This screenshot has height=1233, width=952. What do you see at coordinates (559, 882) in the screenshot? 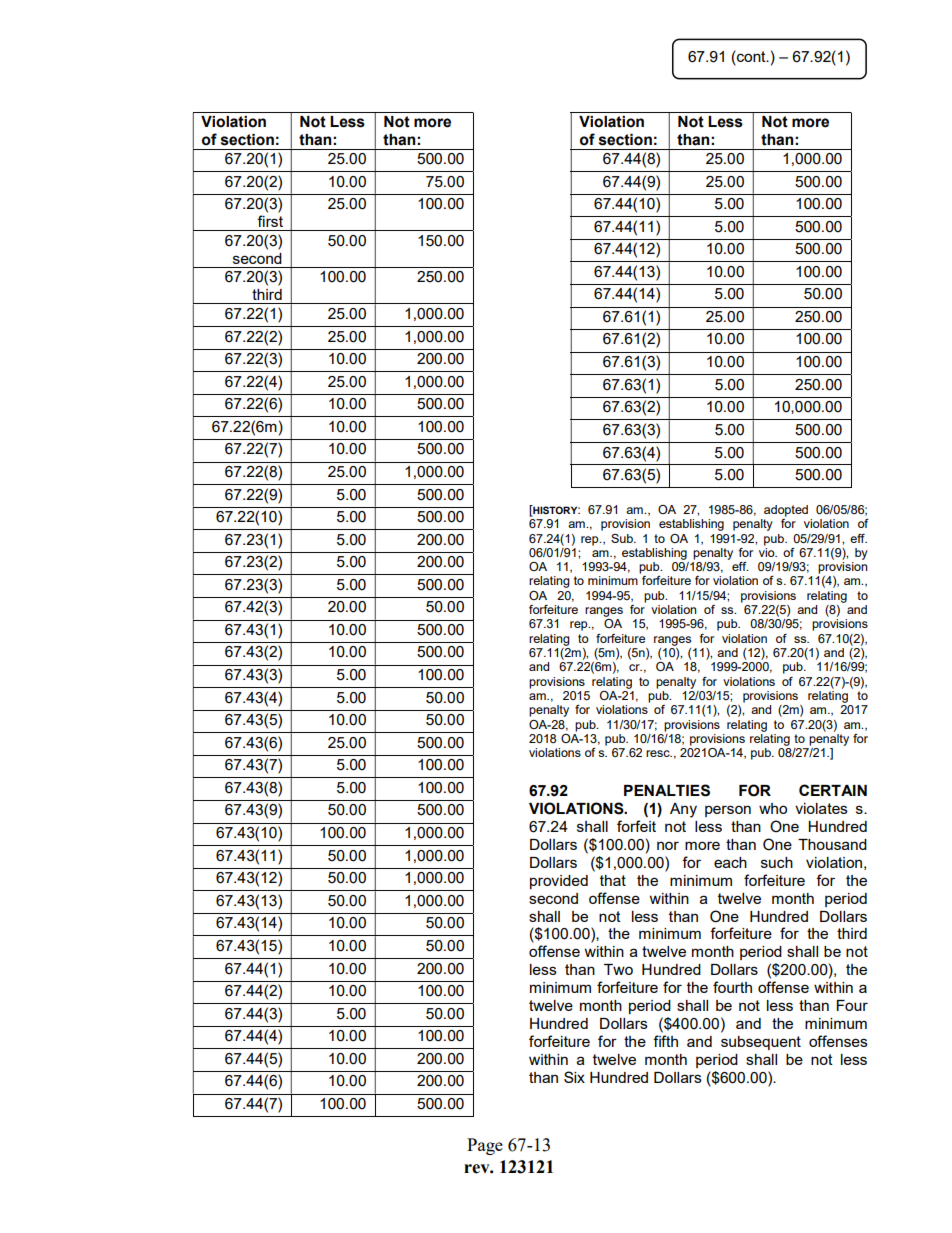
I see `provided` at bounding box center [559, 882].
